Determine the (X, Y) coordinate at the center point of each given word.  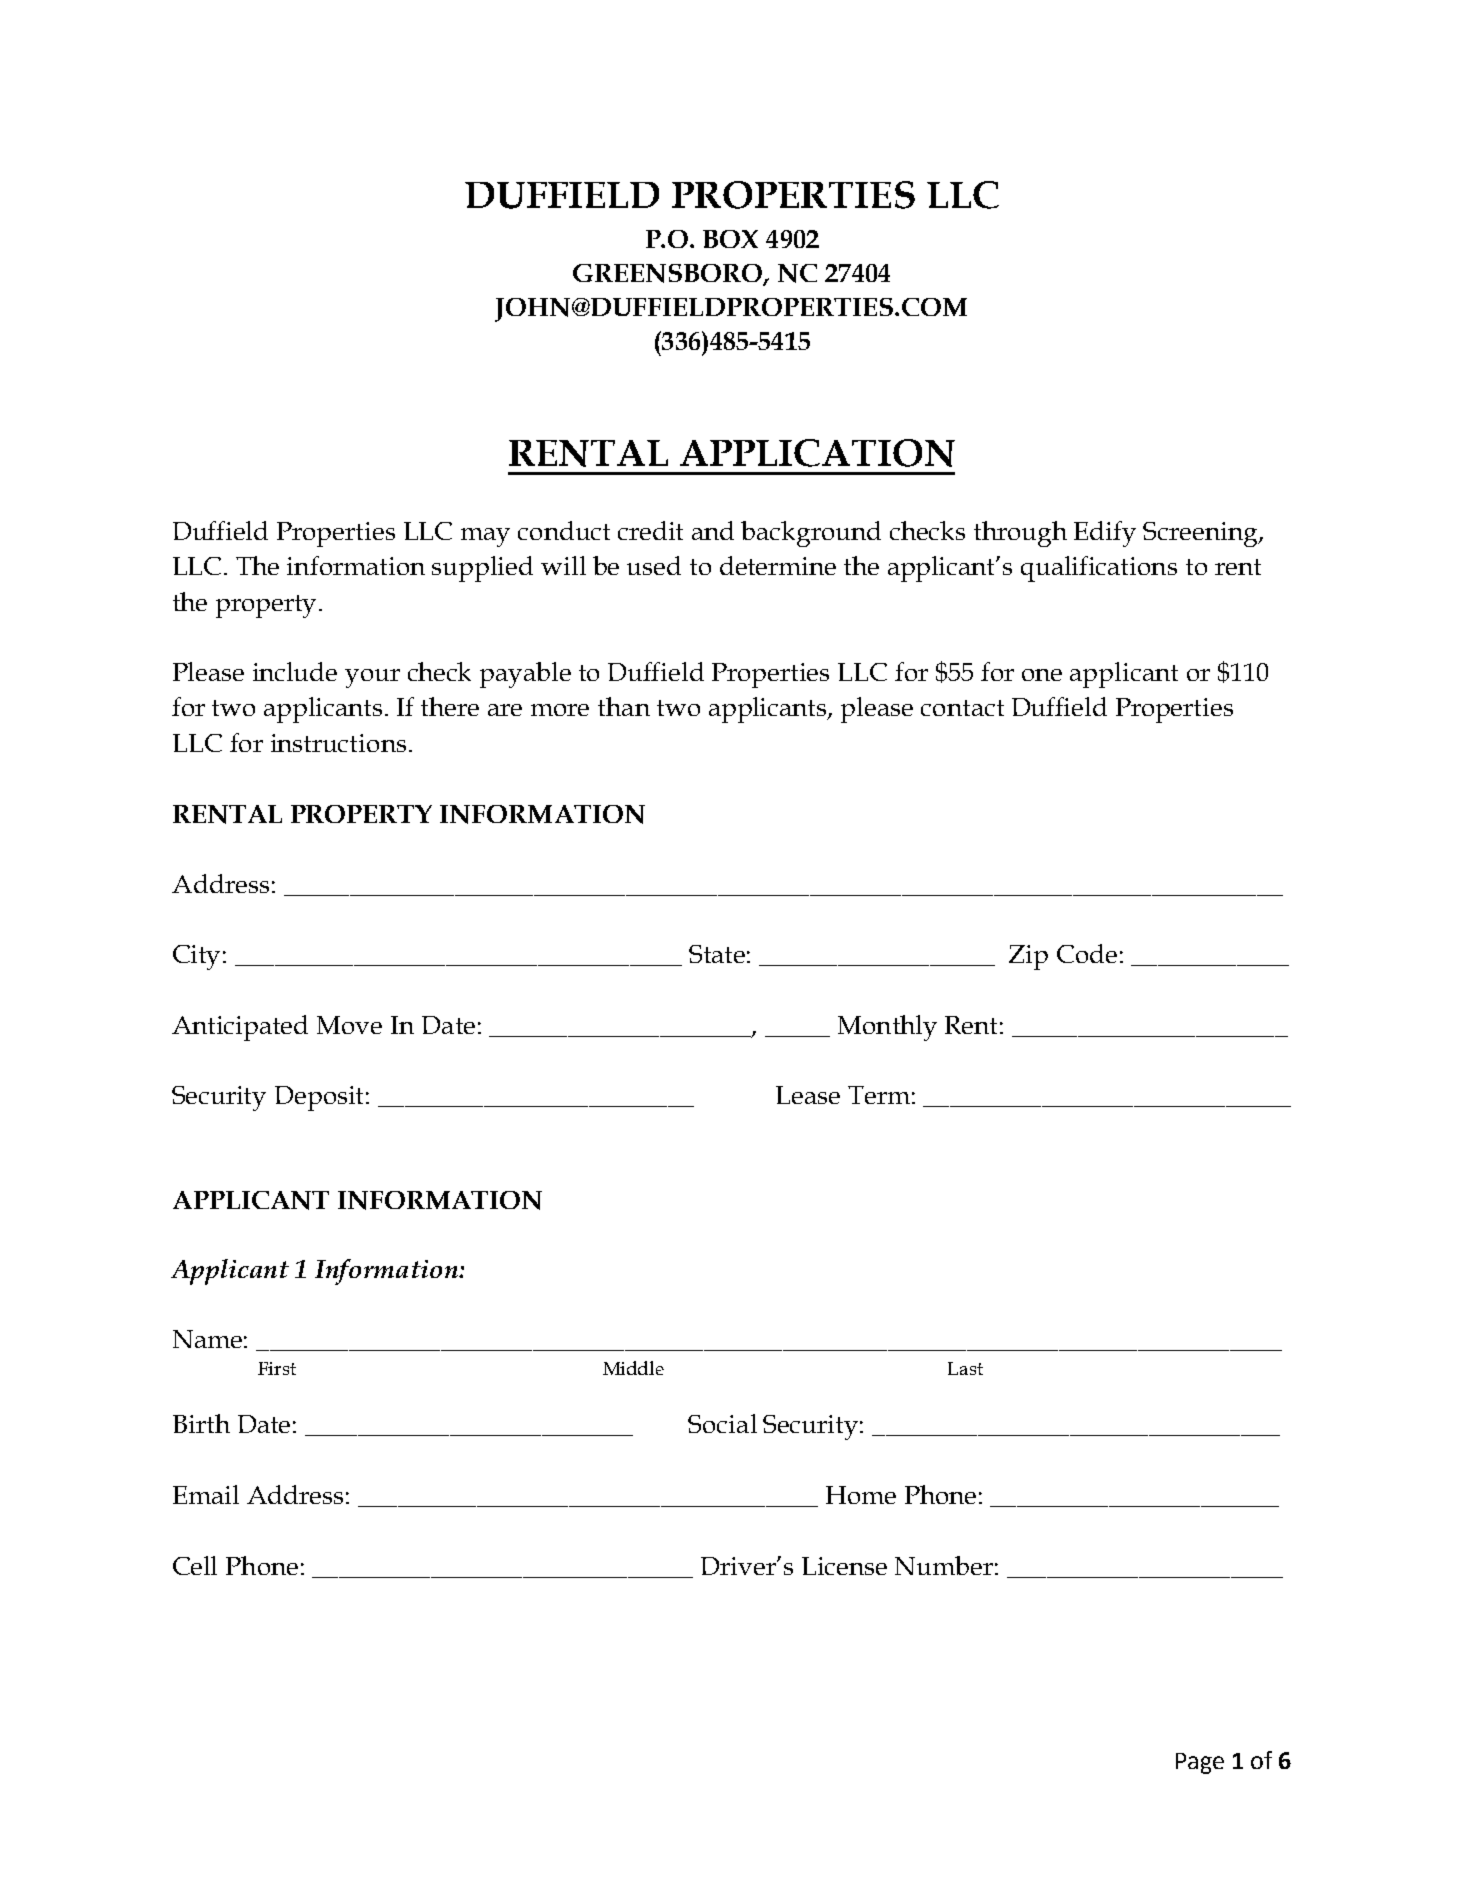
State (717, 954)
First (277, 1368)
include (295, 671)
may (485, 537)
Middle (633, 1368)
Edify (1105, 534)
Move (349, 1025)
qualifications (1099, 569)
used (654, 565)
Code (1087, 953)
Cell (195, 1565)
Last (965, 1368)
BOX (730, 239)
